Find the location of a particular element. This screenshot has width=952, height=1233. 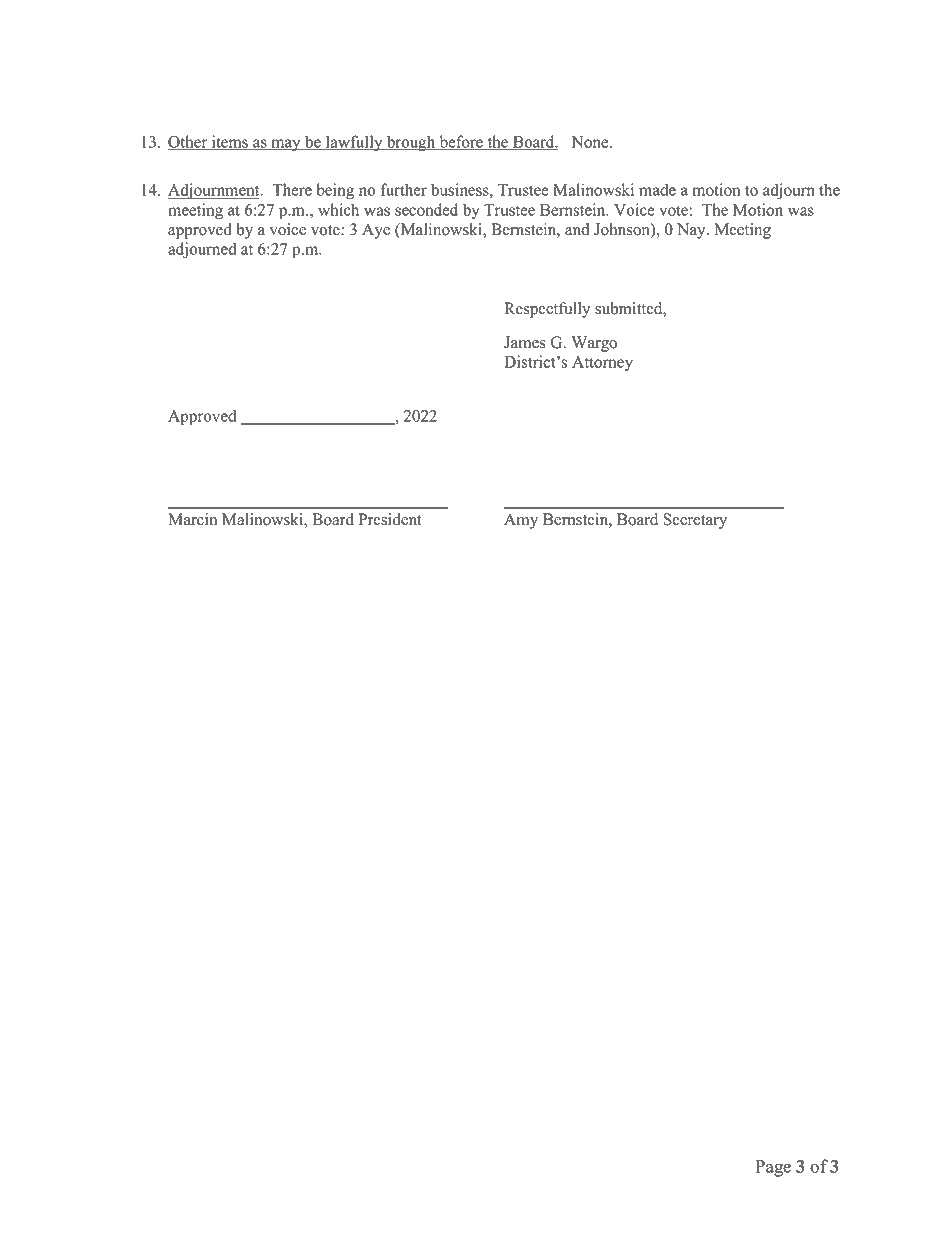

Aye is located at coordinates (376, 231).
